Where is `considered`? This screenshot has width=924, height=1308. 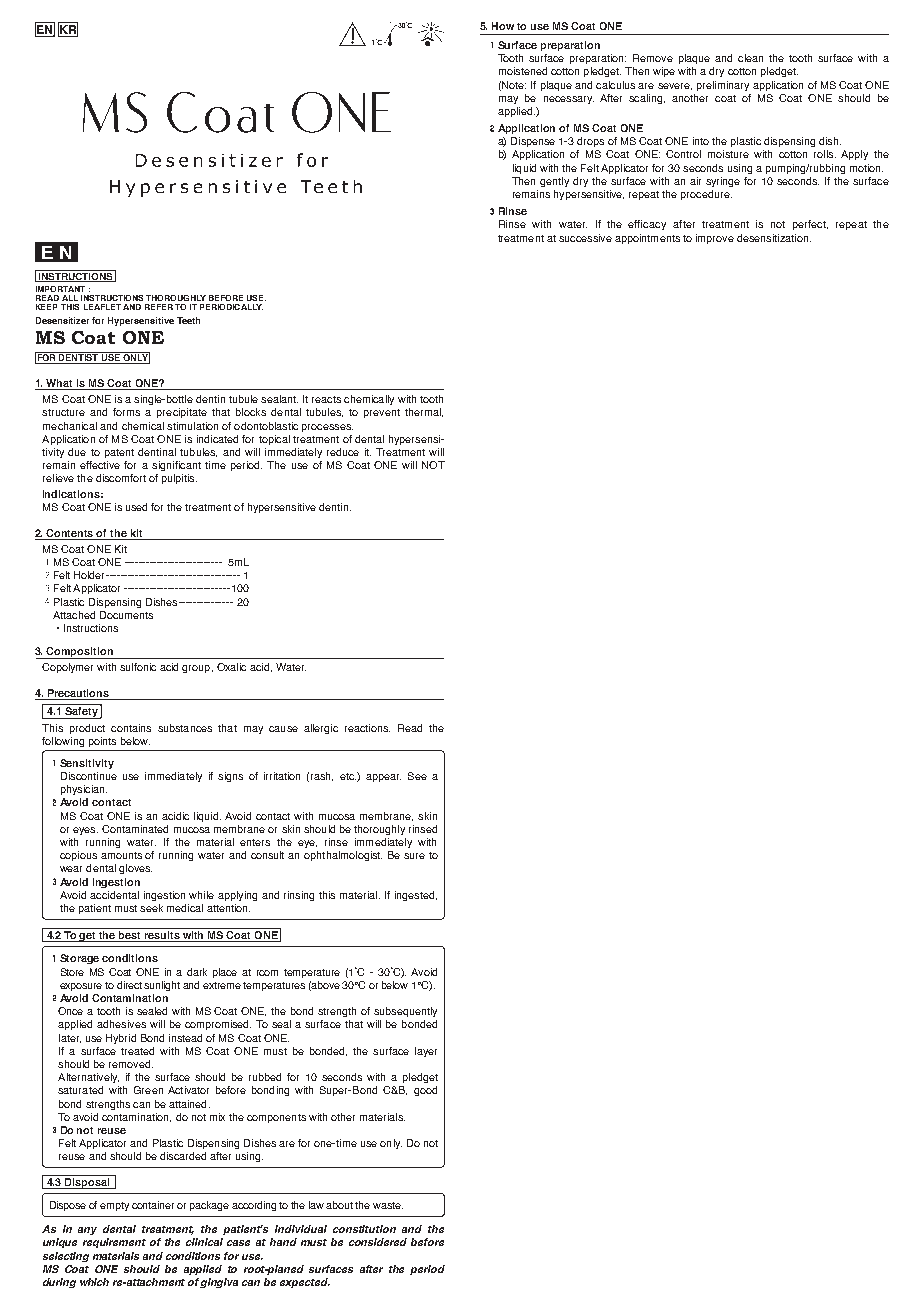 considered is located at coordinates (378, 1242).
